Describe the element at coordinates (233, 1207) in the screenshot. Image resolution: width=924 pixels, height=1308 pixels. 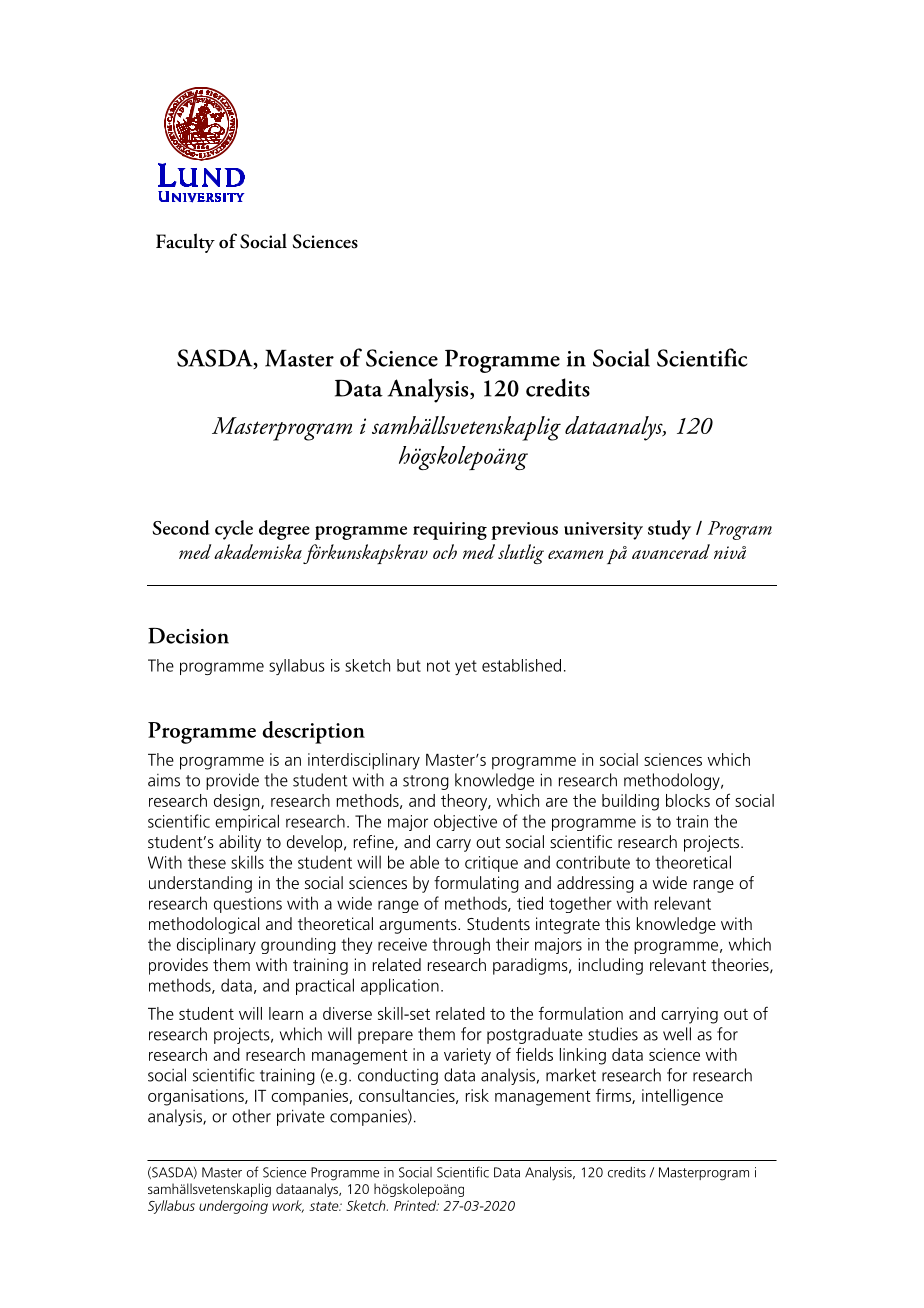
I see `undergoing` at that location.
